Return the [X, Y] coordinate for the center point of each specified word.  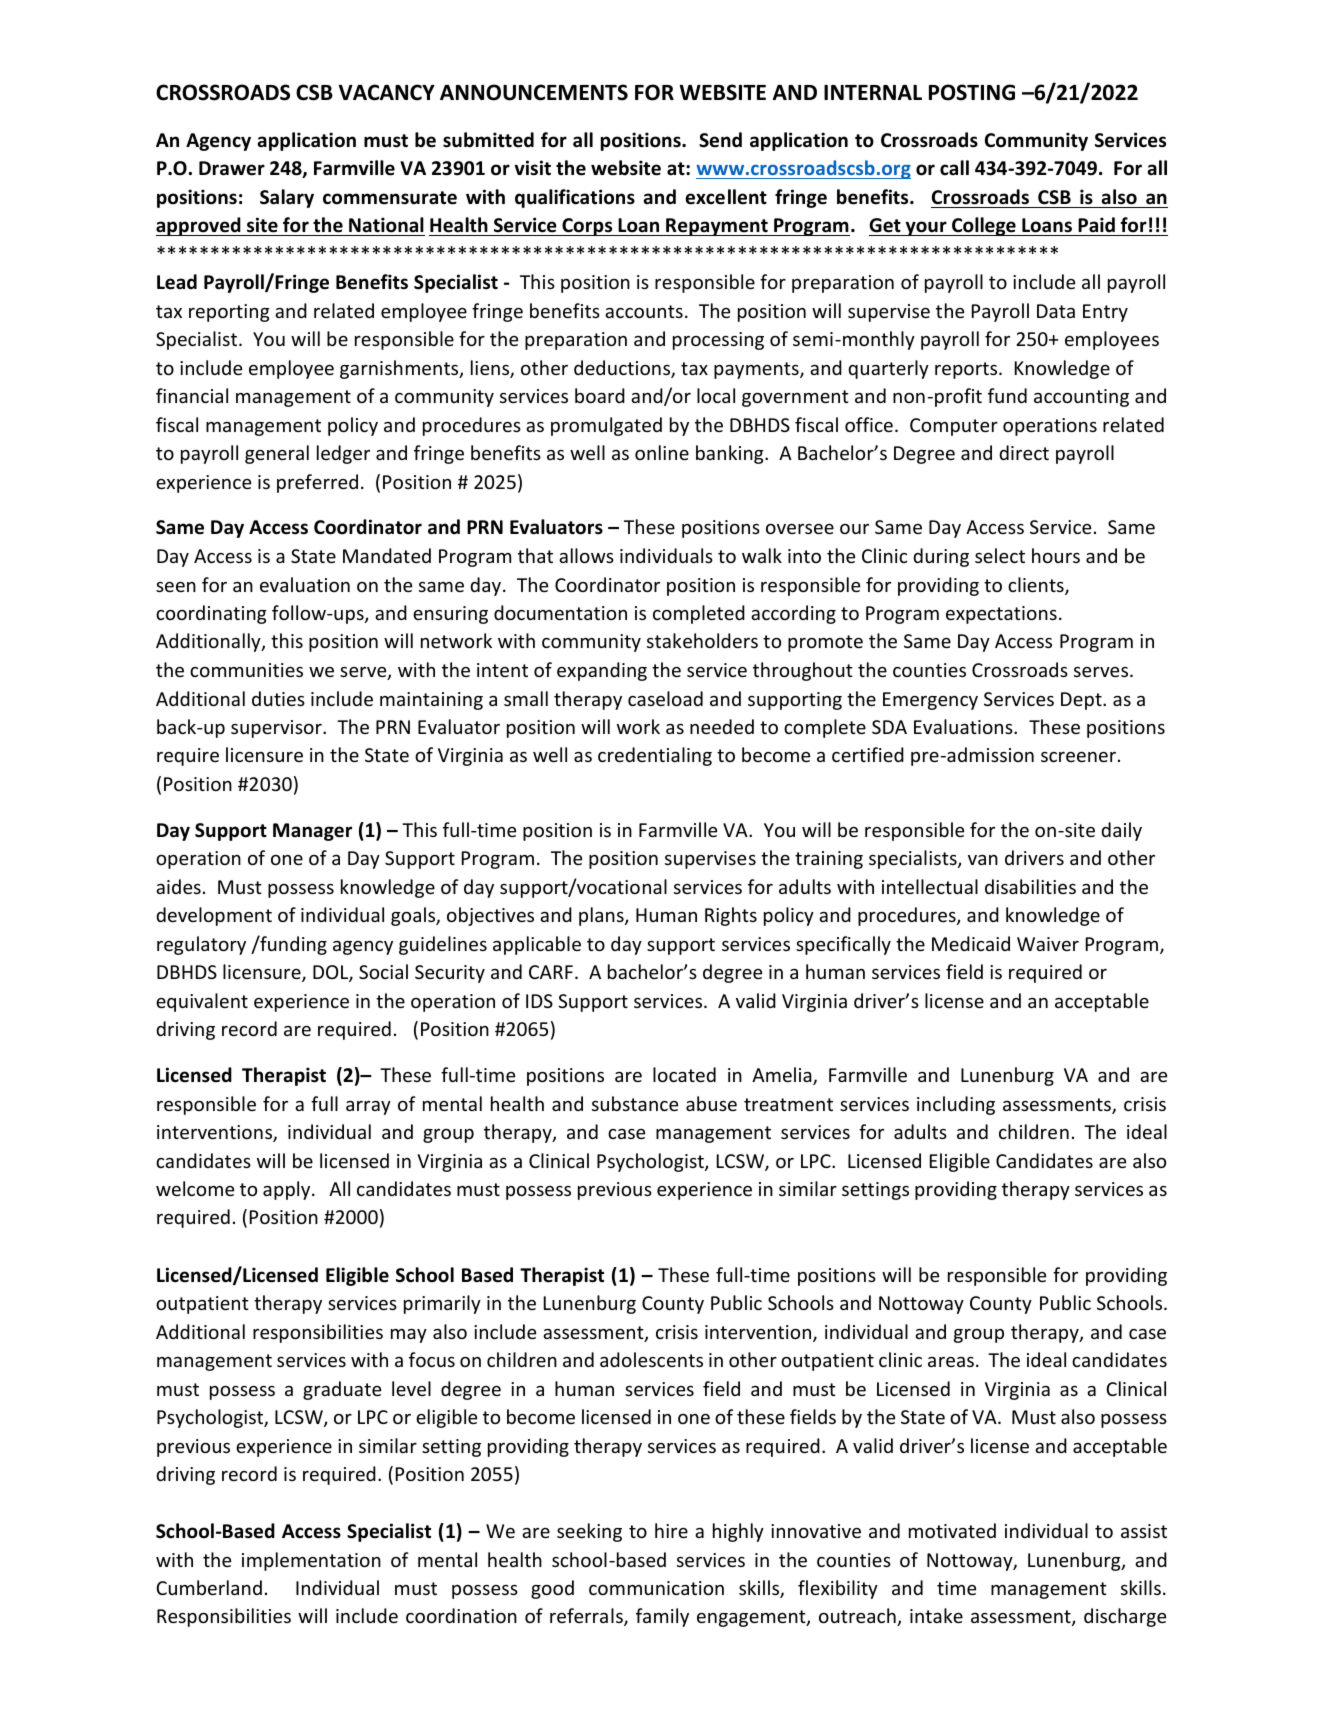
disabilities [1030, 886]
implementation [311, 1561]
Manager [312, 832]
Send [720, 140]
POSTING [972, 92]
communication [656, 1588]
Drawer [232, 168]
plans [602, 916]
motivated [952, 1530]
